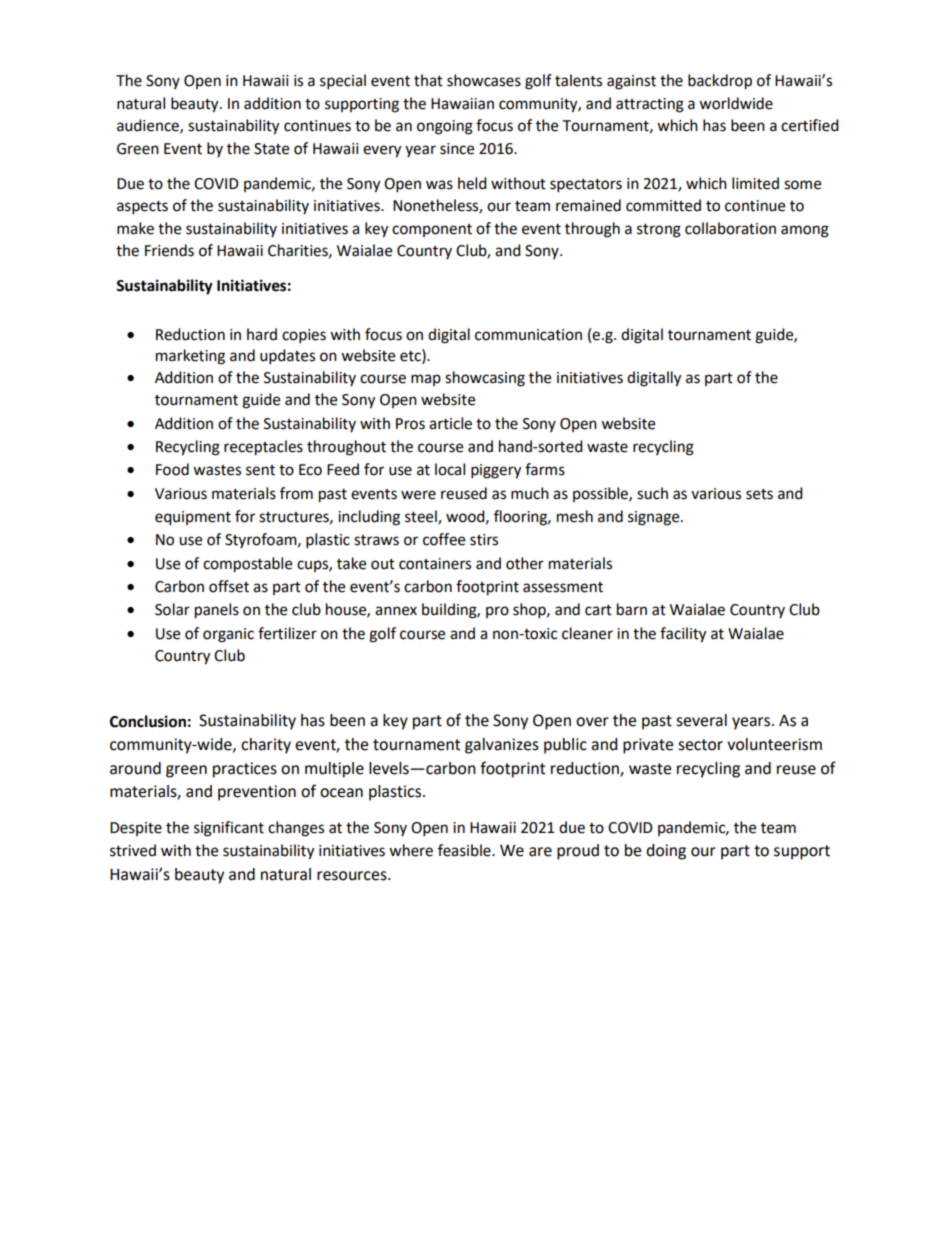 This screenshot has width=952, height=1233. What do you see at coordinates (229, 586) in the screenshot?
I see `offset` at bounding box center [229, 586].
